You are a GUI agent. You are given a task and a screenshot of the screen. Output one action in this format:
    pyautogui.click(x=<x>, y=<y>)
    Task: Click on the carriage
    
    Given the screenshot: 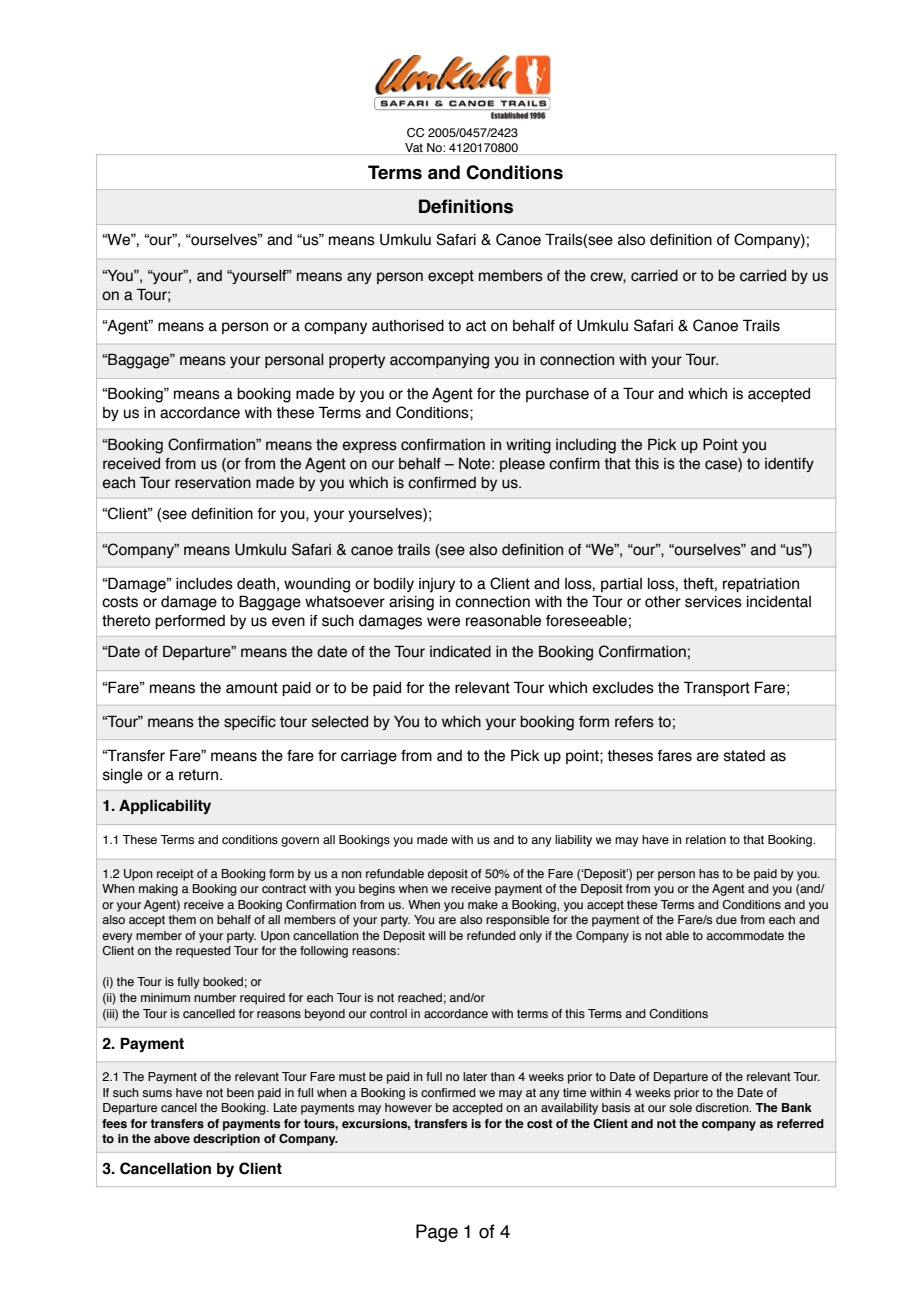 What is the action you would take?
    pyautogui.click(x=369, y=757)
